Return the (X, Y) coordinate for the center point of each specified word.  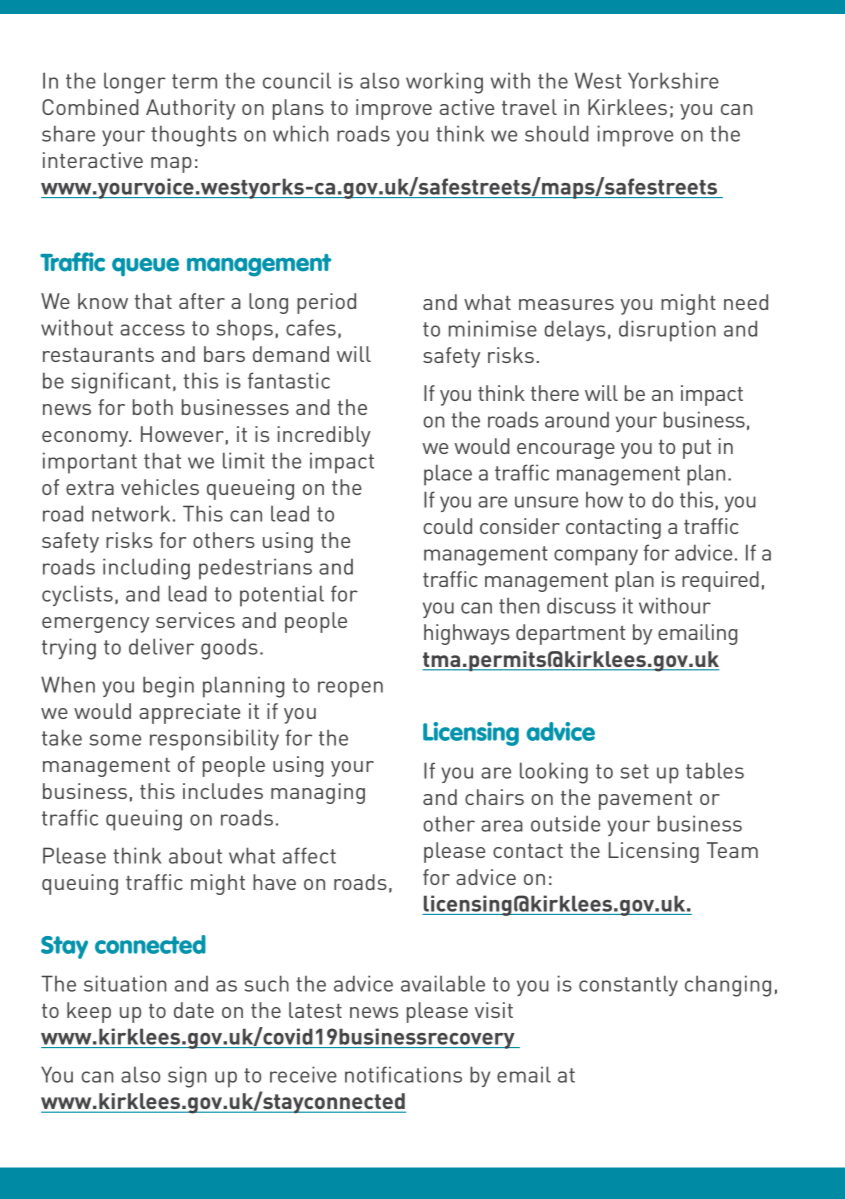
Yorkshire (673, 80)
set (635, 771)
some (115, 740)
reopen (350, 689)
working (444, 83)
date (194, 1010)
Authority (190, 109)
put (697, 449)
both (153, 407)
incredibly (324, 436)
